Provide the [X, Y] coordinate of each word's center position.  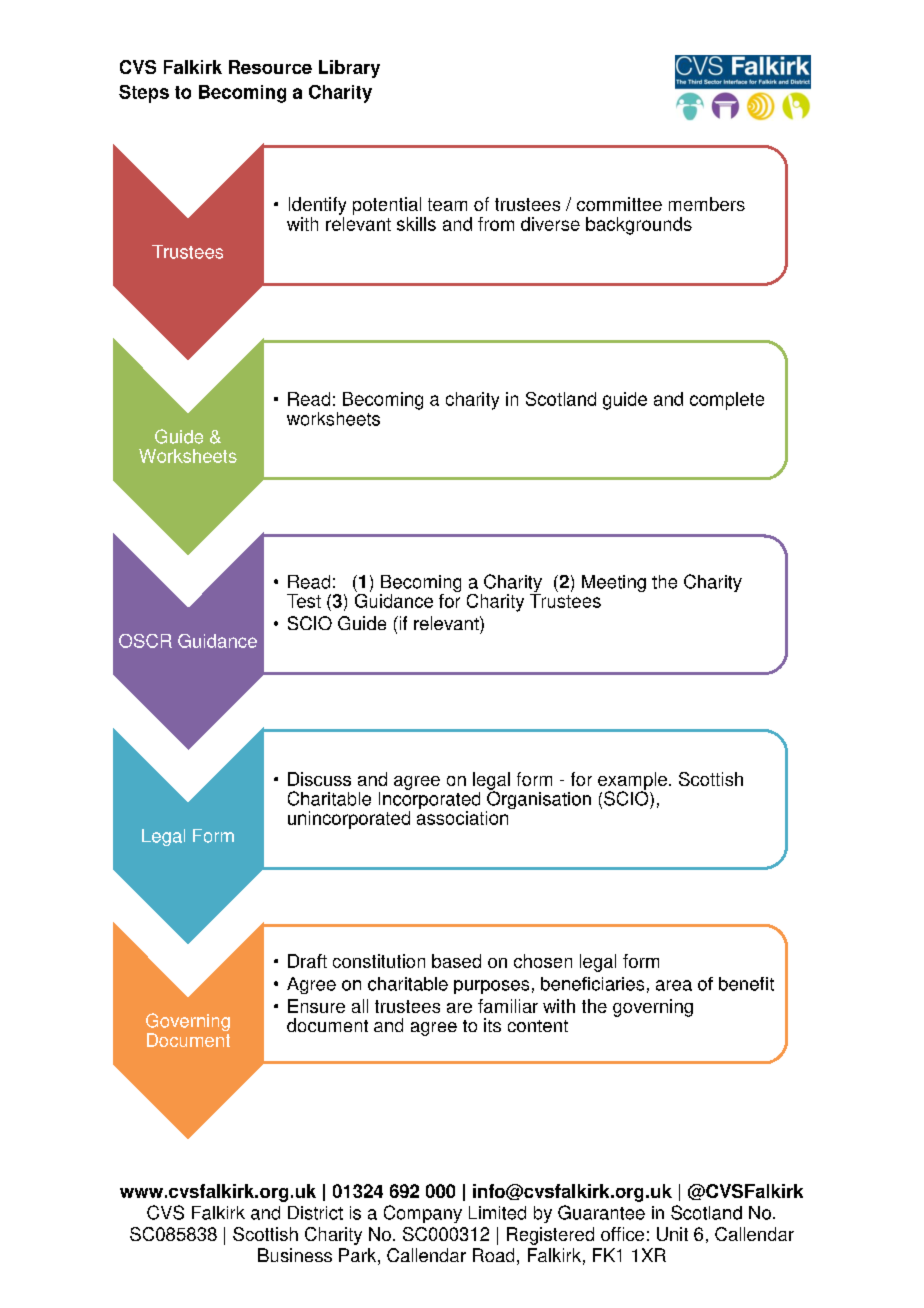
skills [416, 224]
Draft [307, 961]
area [674, 985]
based [456, 961]
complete [727, 401]
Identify [317, 206]
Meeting [614, 583]
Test [304, 601]
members [707, 204]
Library [349, 69]
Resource [270, 67]
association [464, 816]
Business [295, 1255]
